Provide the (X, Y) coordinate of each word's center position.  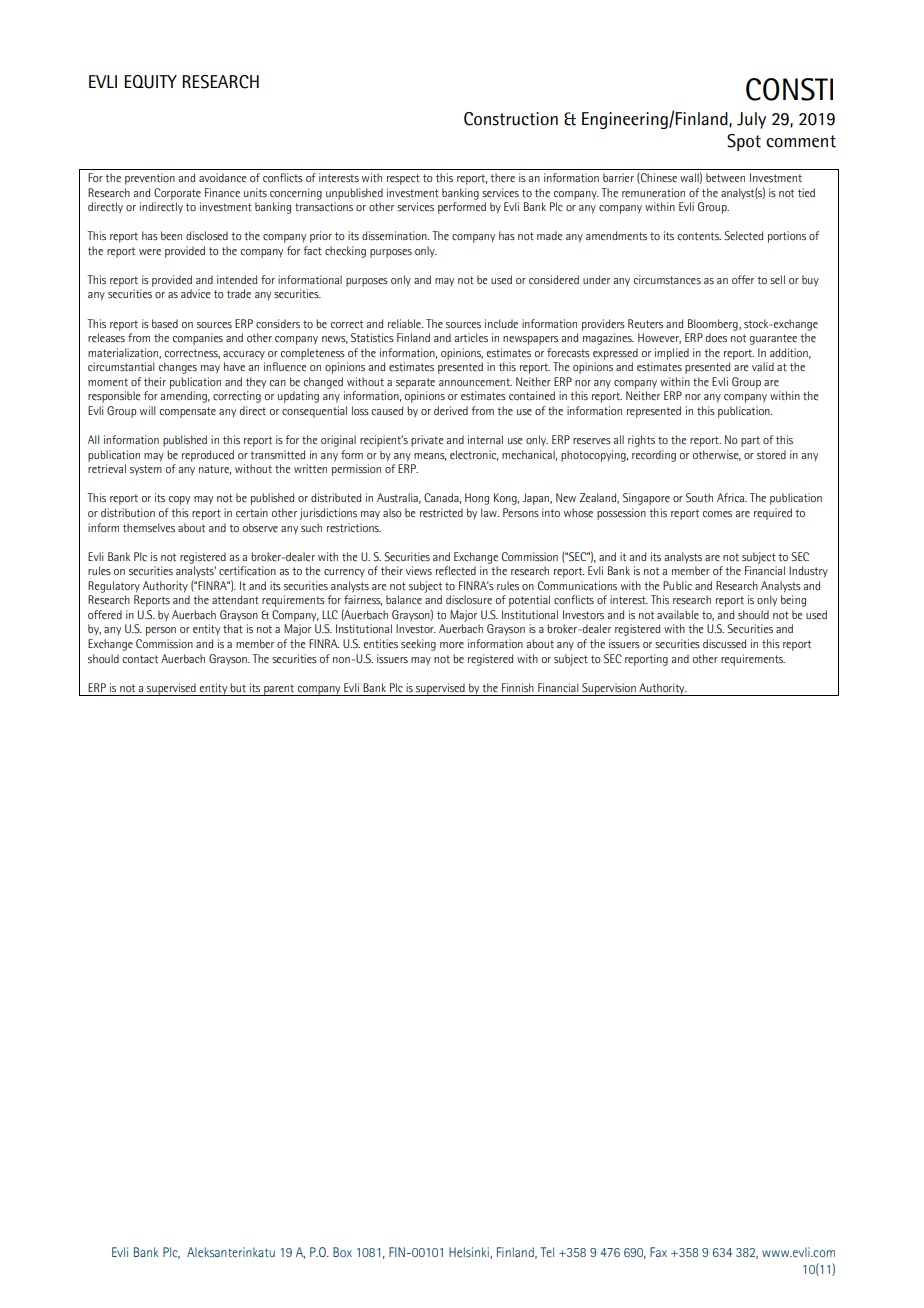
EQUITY (150, 82)
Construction (511, 119)
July (751, 120)
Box (342, 1252)
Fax (658, 1252)
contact (140, 659)
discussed (724, 643)
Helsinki (470, 1253)
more (452, 645)
